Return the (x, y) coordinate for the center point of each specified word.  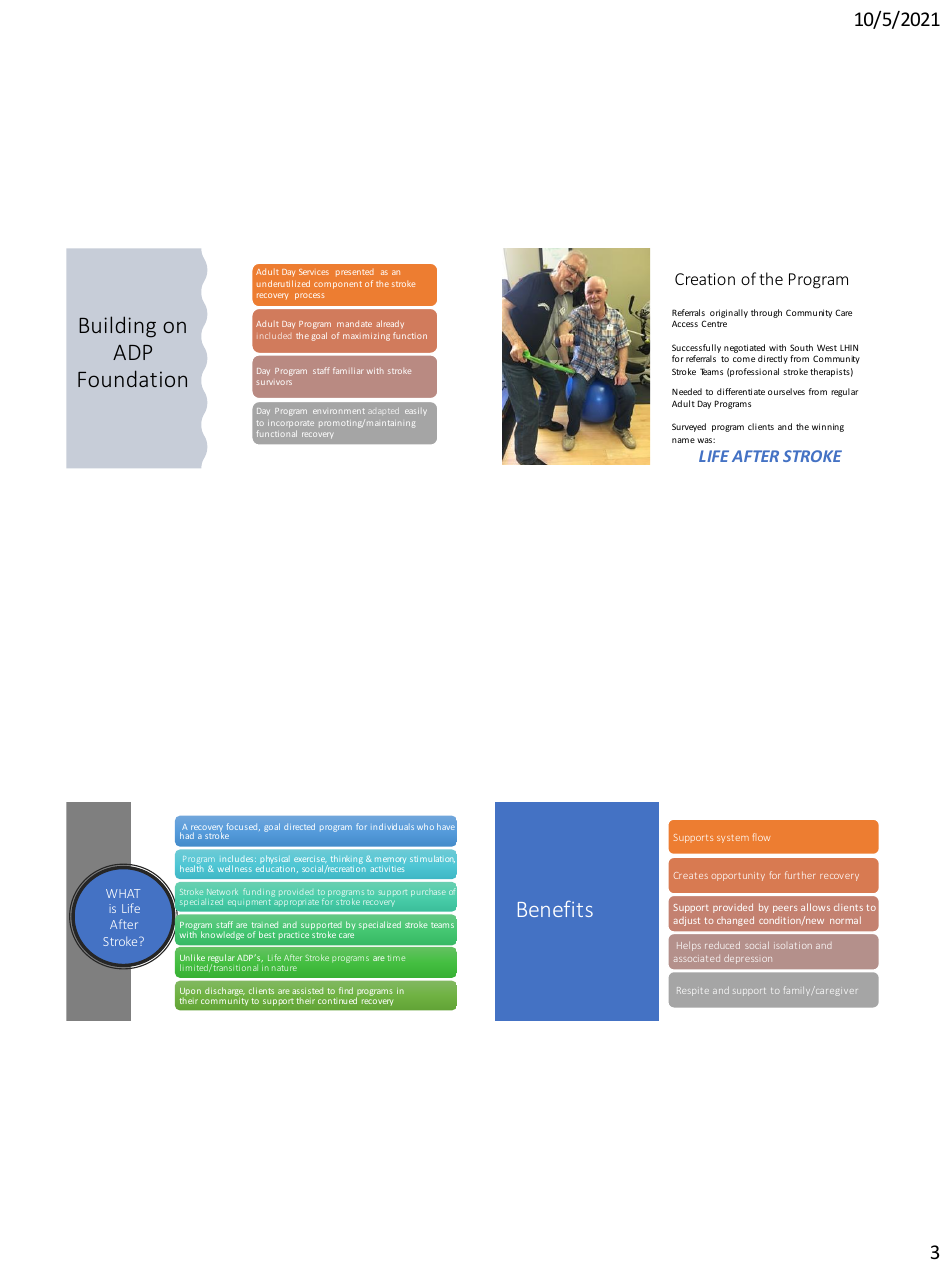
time (396, 958)
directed (299, 826)
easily (416, 412)
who (425, 826)
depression (748, 959)
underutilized (283, 283)
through (766, 313)
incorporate (291, 424)
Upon (190, 991)
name (683, 440)
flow (761, 837)
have (446, 826)
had (187, 835)
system (733, 839)
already (390, 324)
